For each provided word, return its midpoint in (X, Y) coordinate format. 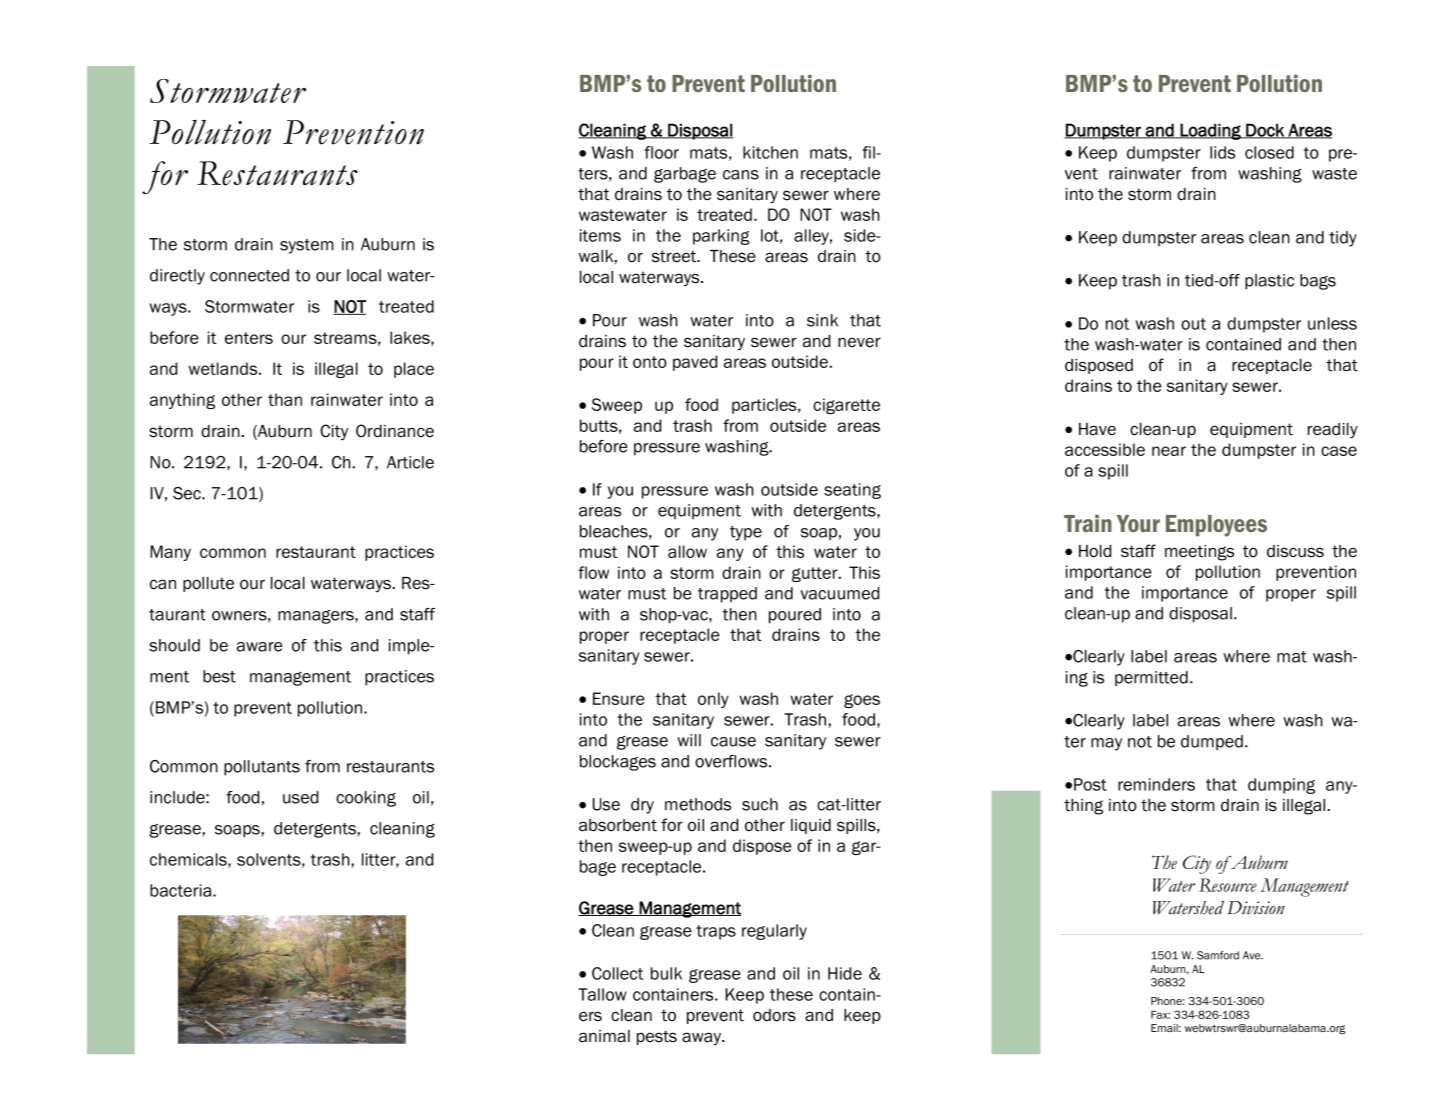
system (307, 246)
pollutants (262, 768)
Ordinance (395, 431)
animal (604, 1036)
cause (733, 742)
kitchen (770, 152)
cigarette (846, 406)
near (1169, 451)
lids (1222, 152)
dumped (1212, 743)
